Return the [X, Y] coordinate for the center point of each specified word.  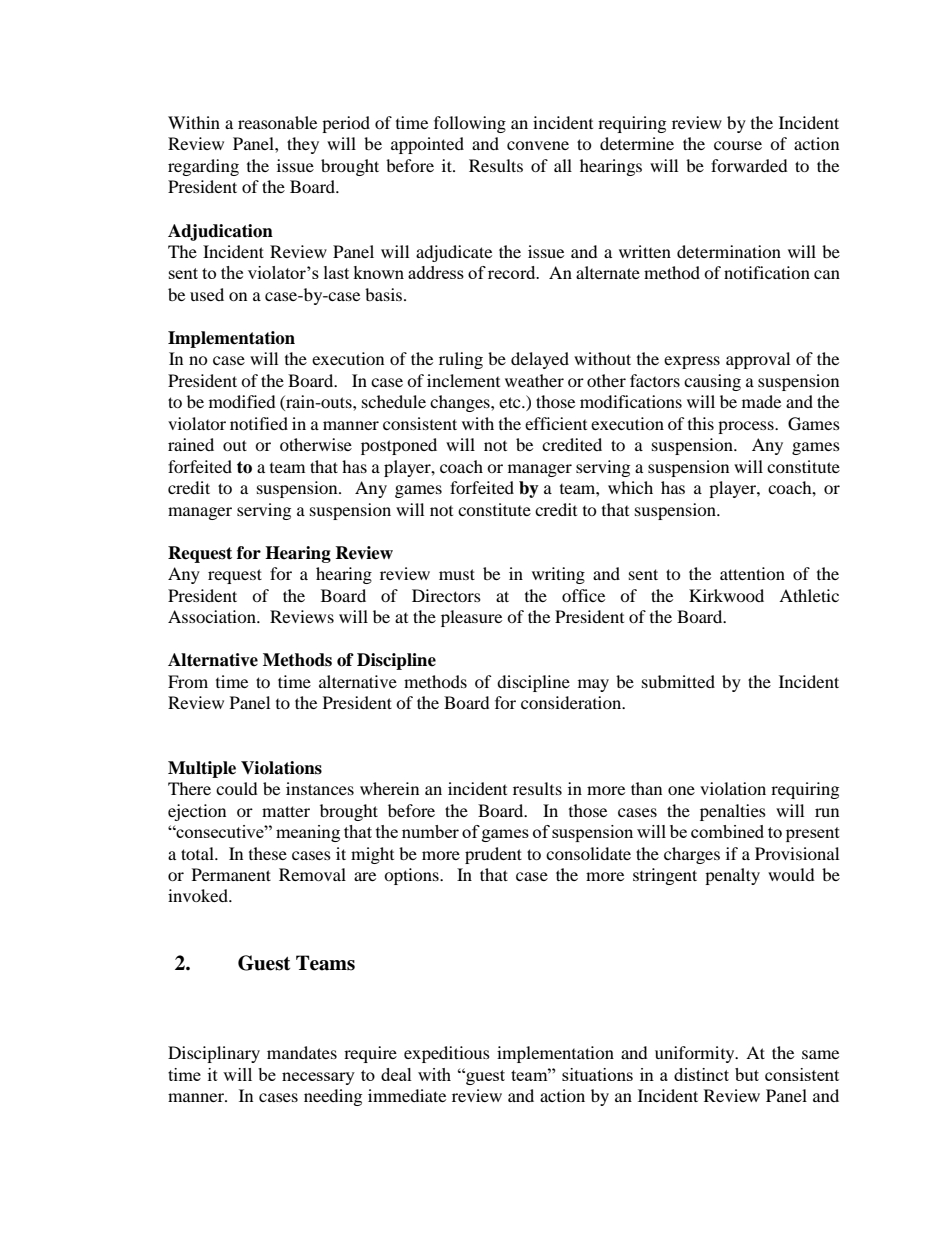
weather [534, 380]
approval [758, 360]
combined [727, 831]
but [747, 1074]
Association [213, 616]
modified [242, 401]
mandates [302, 1052]
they [303, 145]
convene [538, 145]
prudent [493, 855]
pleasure [471, 618]
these [268, 853]
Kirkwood [726, 595]
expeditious [447, 1054]
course [738, 145]
